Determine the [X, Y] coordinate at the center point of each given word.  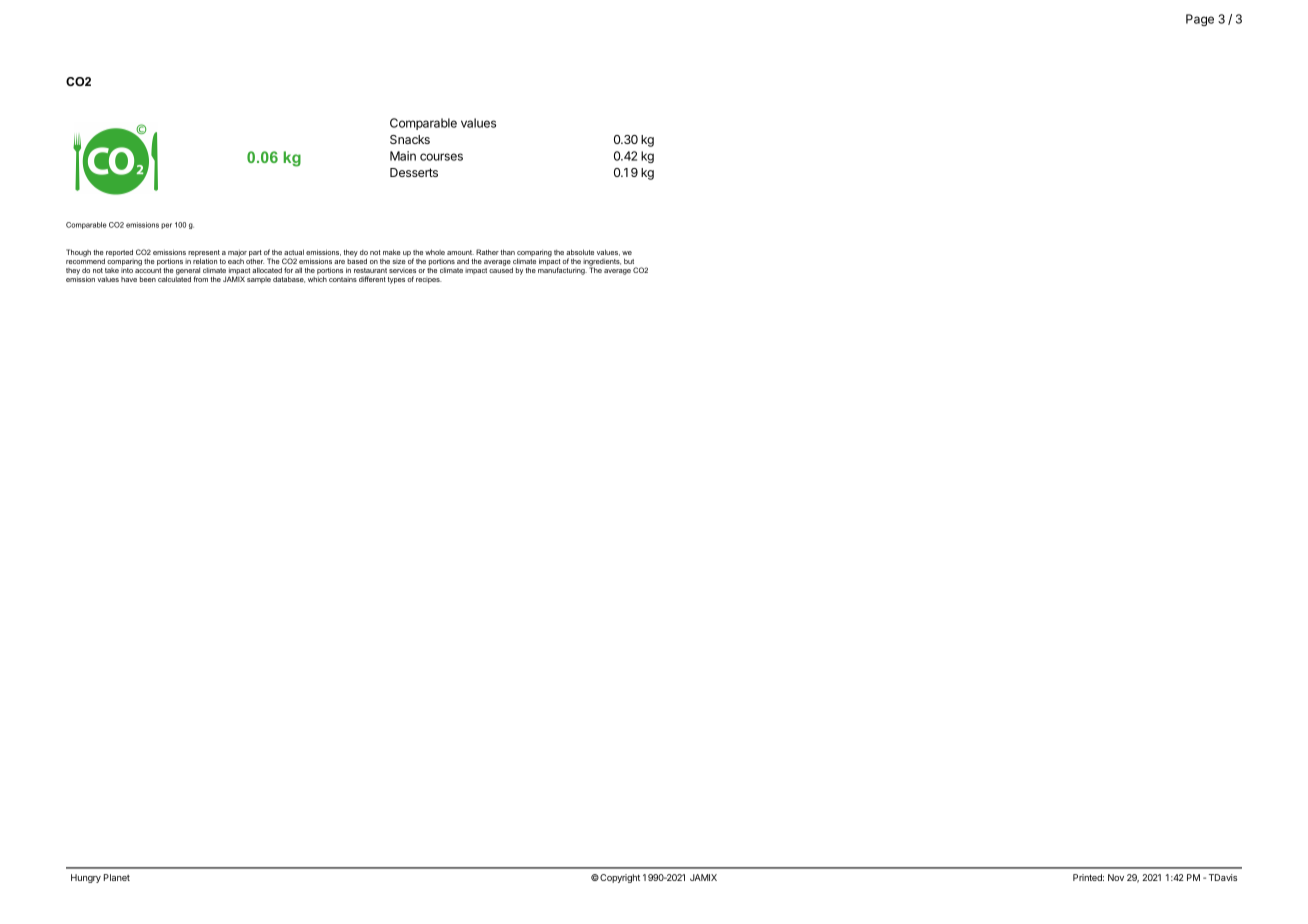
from [201, 279]
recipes [429, 281]
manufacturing [562, 270]
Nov [1116, 877]
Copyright [619, 878]
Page [1200, 20]
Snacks [410, 139]
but [629, 261]
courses [441, 157]
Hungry [86, 878]
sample [259, 280]
